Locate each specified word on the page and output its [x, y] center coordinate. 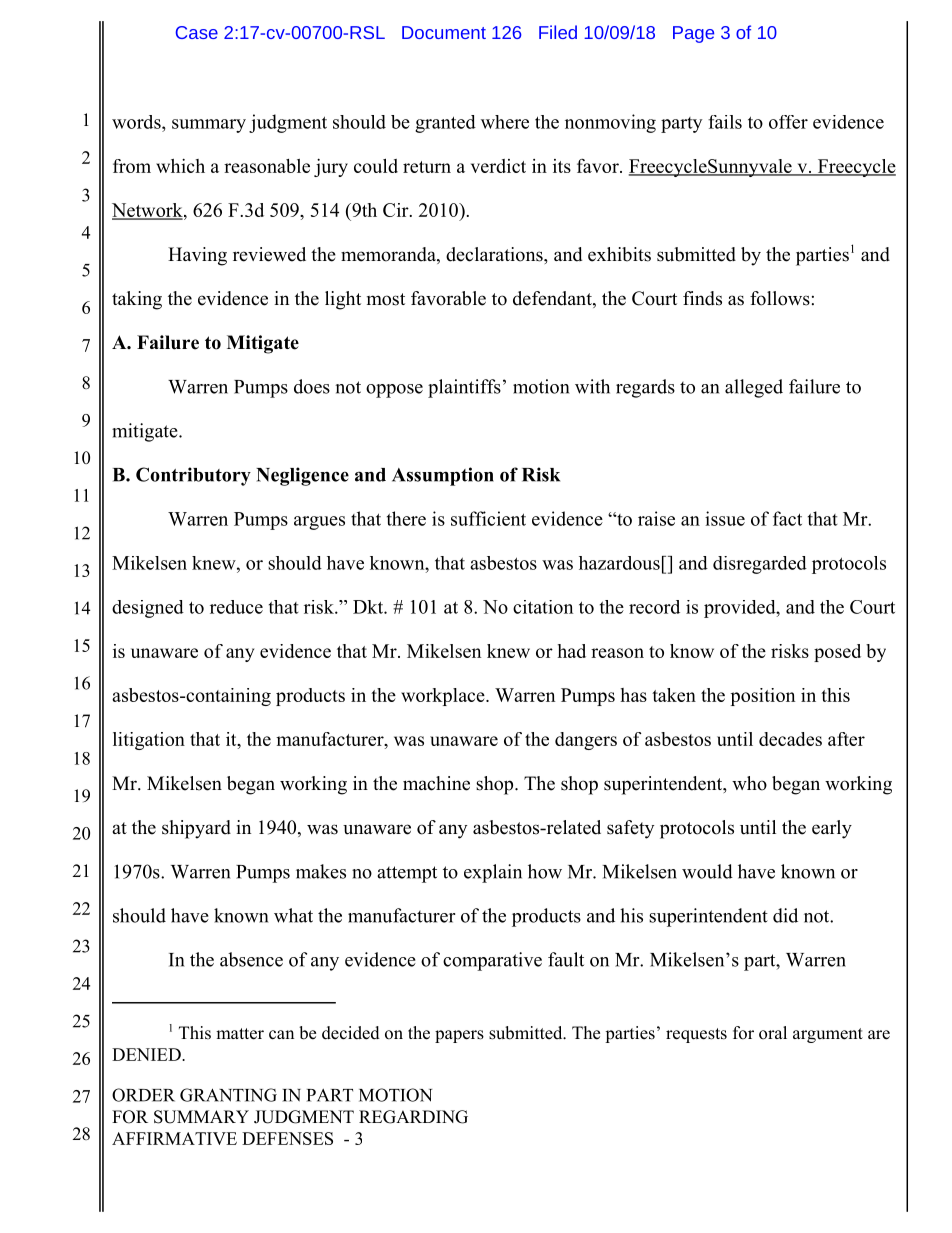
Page [693, 34]
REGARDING [413, 1117]
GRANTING [228, 1095]
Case [197, 32]
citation [543, 607]
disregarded [760, 565]
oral [773, 1033]
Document [444, 32]
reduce [236, 607]
